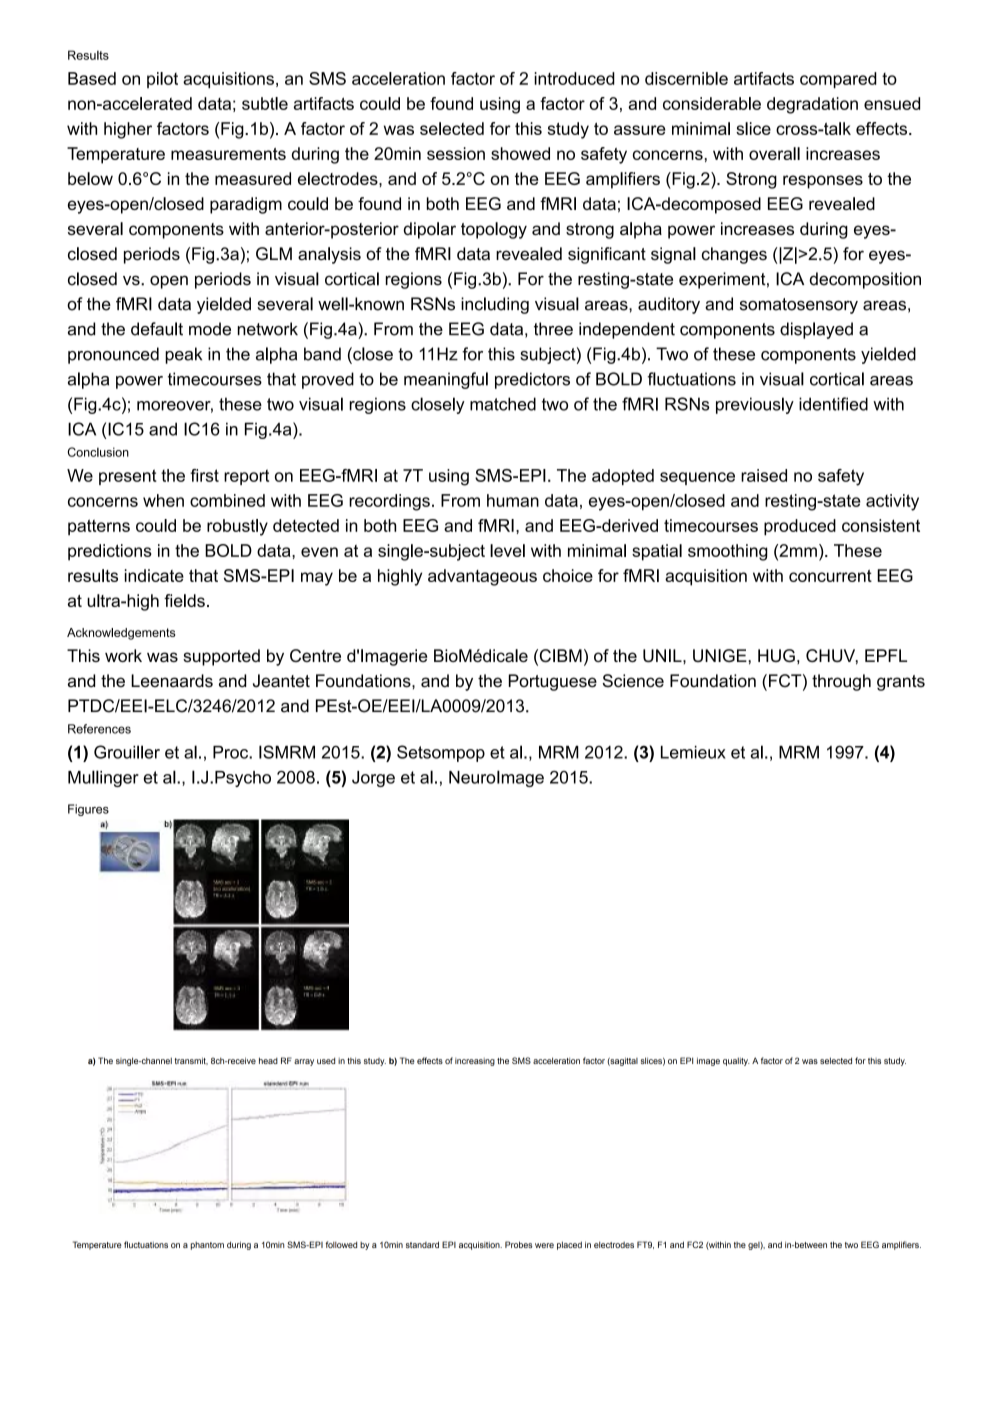 The height and width of the document is (1405, 993). Describe the element at coordinates (520, 153) in the document. I see `showed` at that location.
